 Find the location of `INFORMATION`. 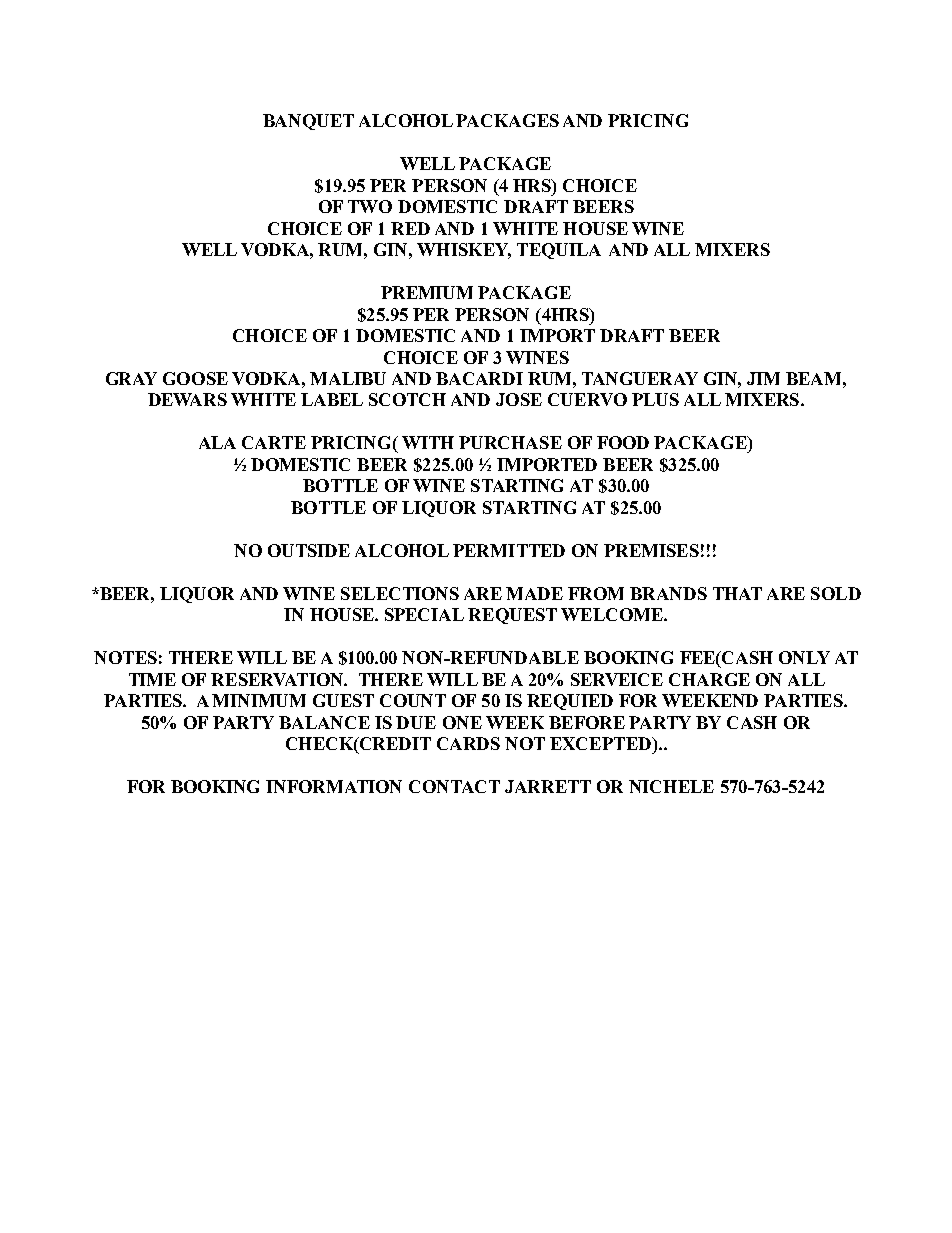

INFORMATION is located at coordinates (334, 786).
